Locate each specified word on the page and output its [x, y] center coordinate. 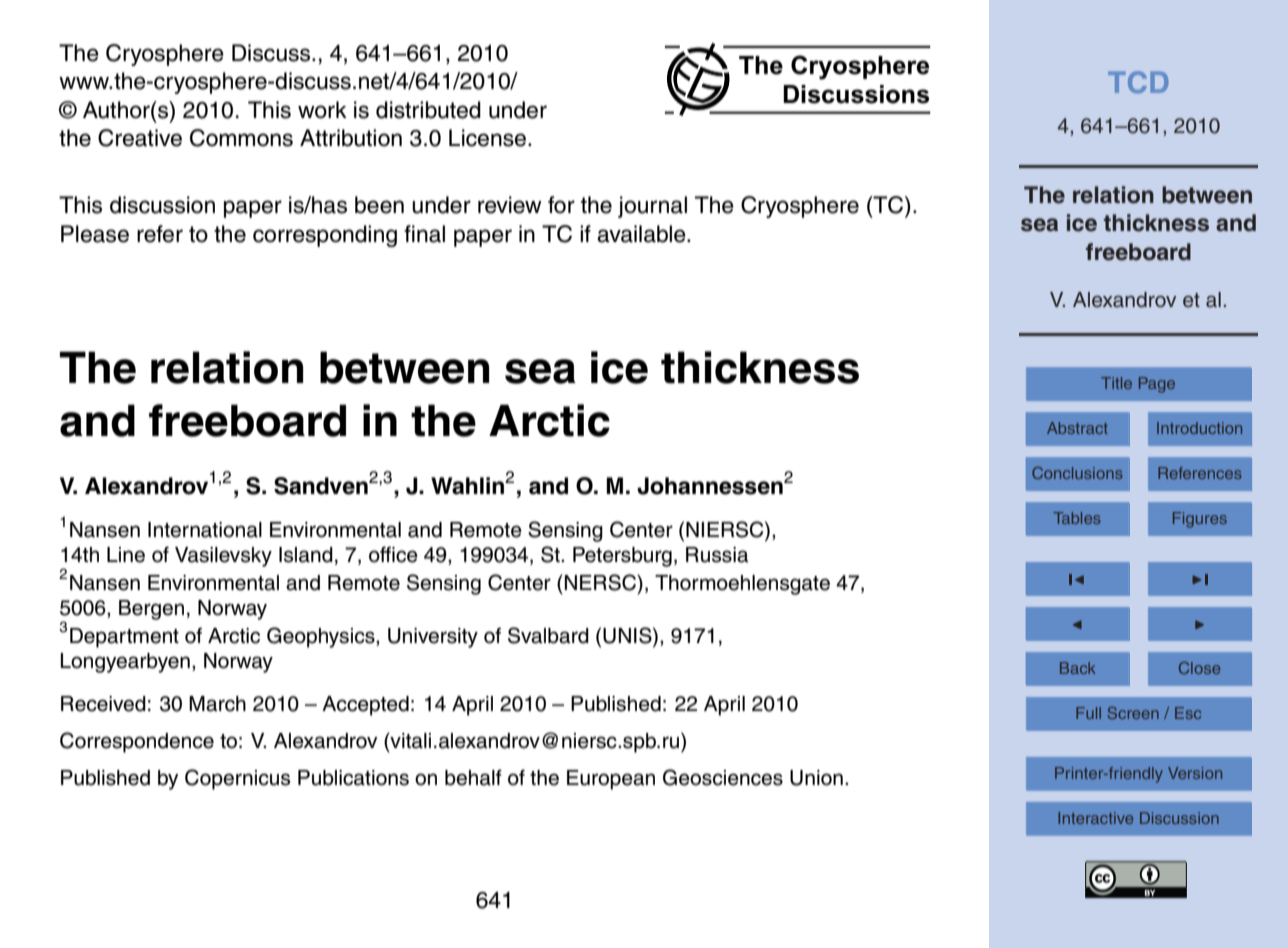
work [322, 110]
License [489, 138]
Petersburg [622, 557]
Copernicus [237, 779]
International [205, 530]
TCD [1138, 82]
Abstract [1077, 428]
